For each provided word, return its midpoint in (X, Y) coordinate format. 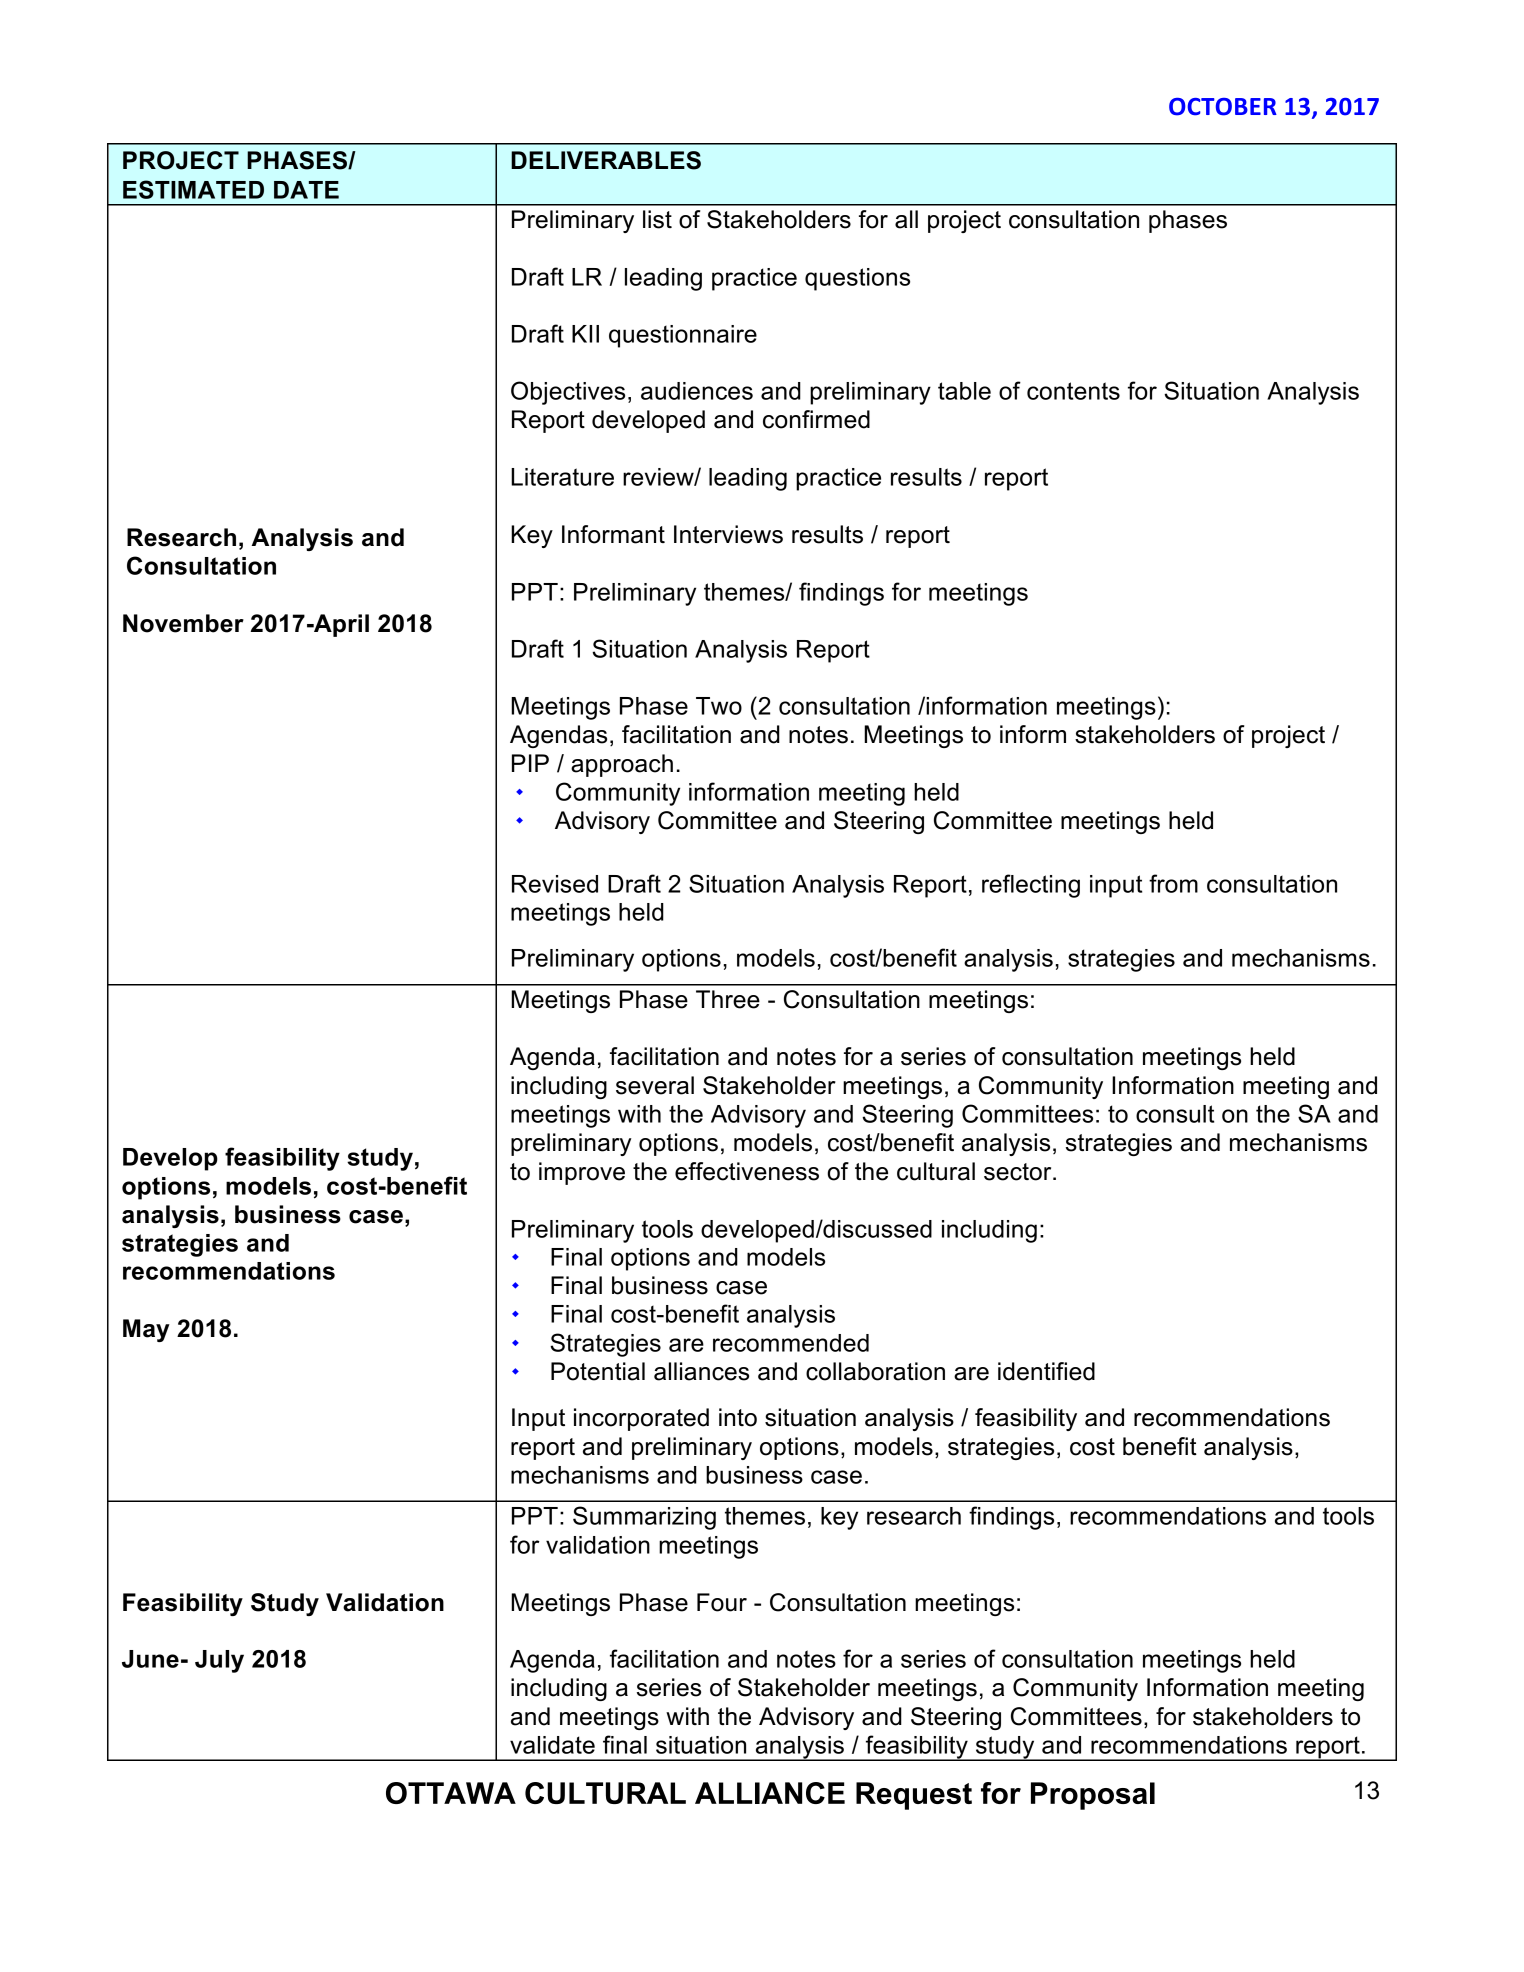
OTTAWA (451, 1793)
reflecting (1031, 886)
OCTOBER (1223, 107)
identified (1046, 1371)
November (183, 623)
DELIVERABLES (606, 160)
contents (1073, 391)
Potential (598, 1371)
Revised (555, 884)
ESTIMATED (193, 189)
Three (728, 999)
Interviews (728, 534)
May (146, 1330)
